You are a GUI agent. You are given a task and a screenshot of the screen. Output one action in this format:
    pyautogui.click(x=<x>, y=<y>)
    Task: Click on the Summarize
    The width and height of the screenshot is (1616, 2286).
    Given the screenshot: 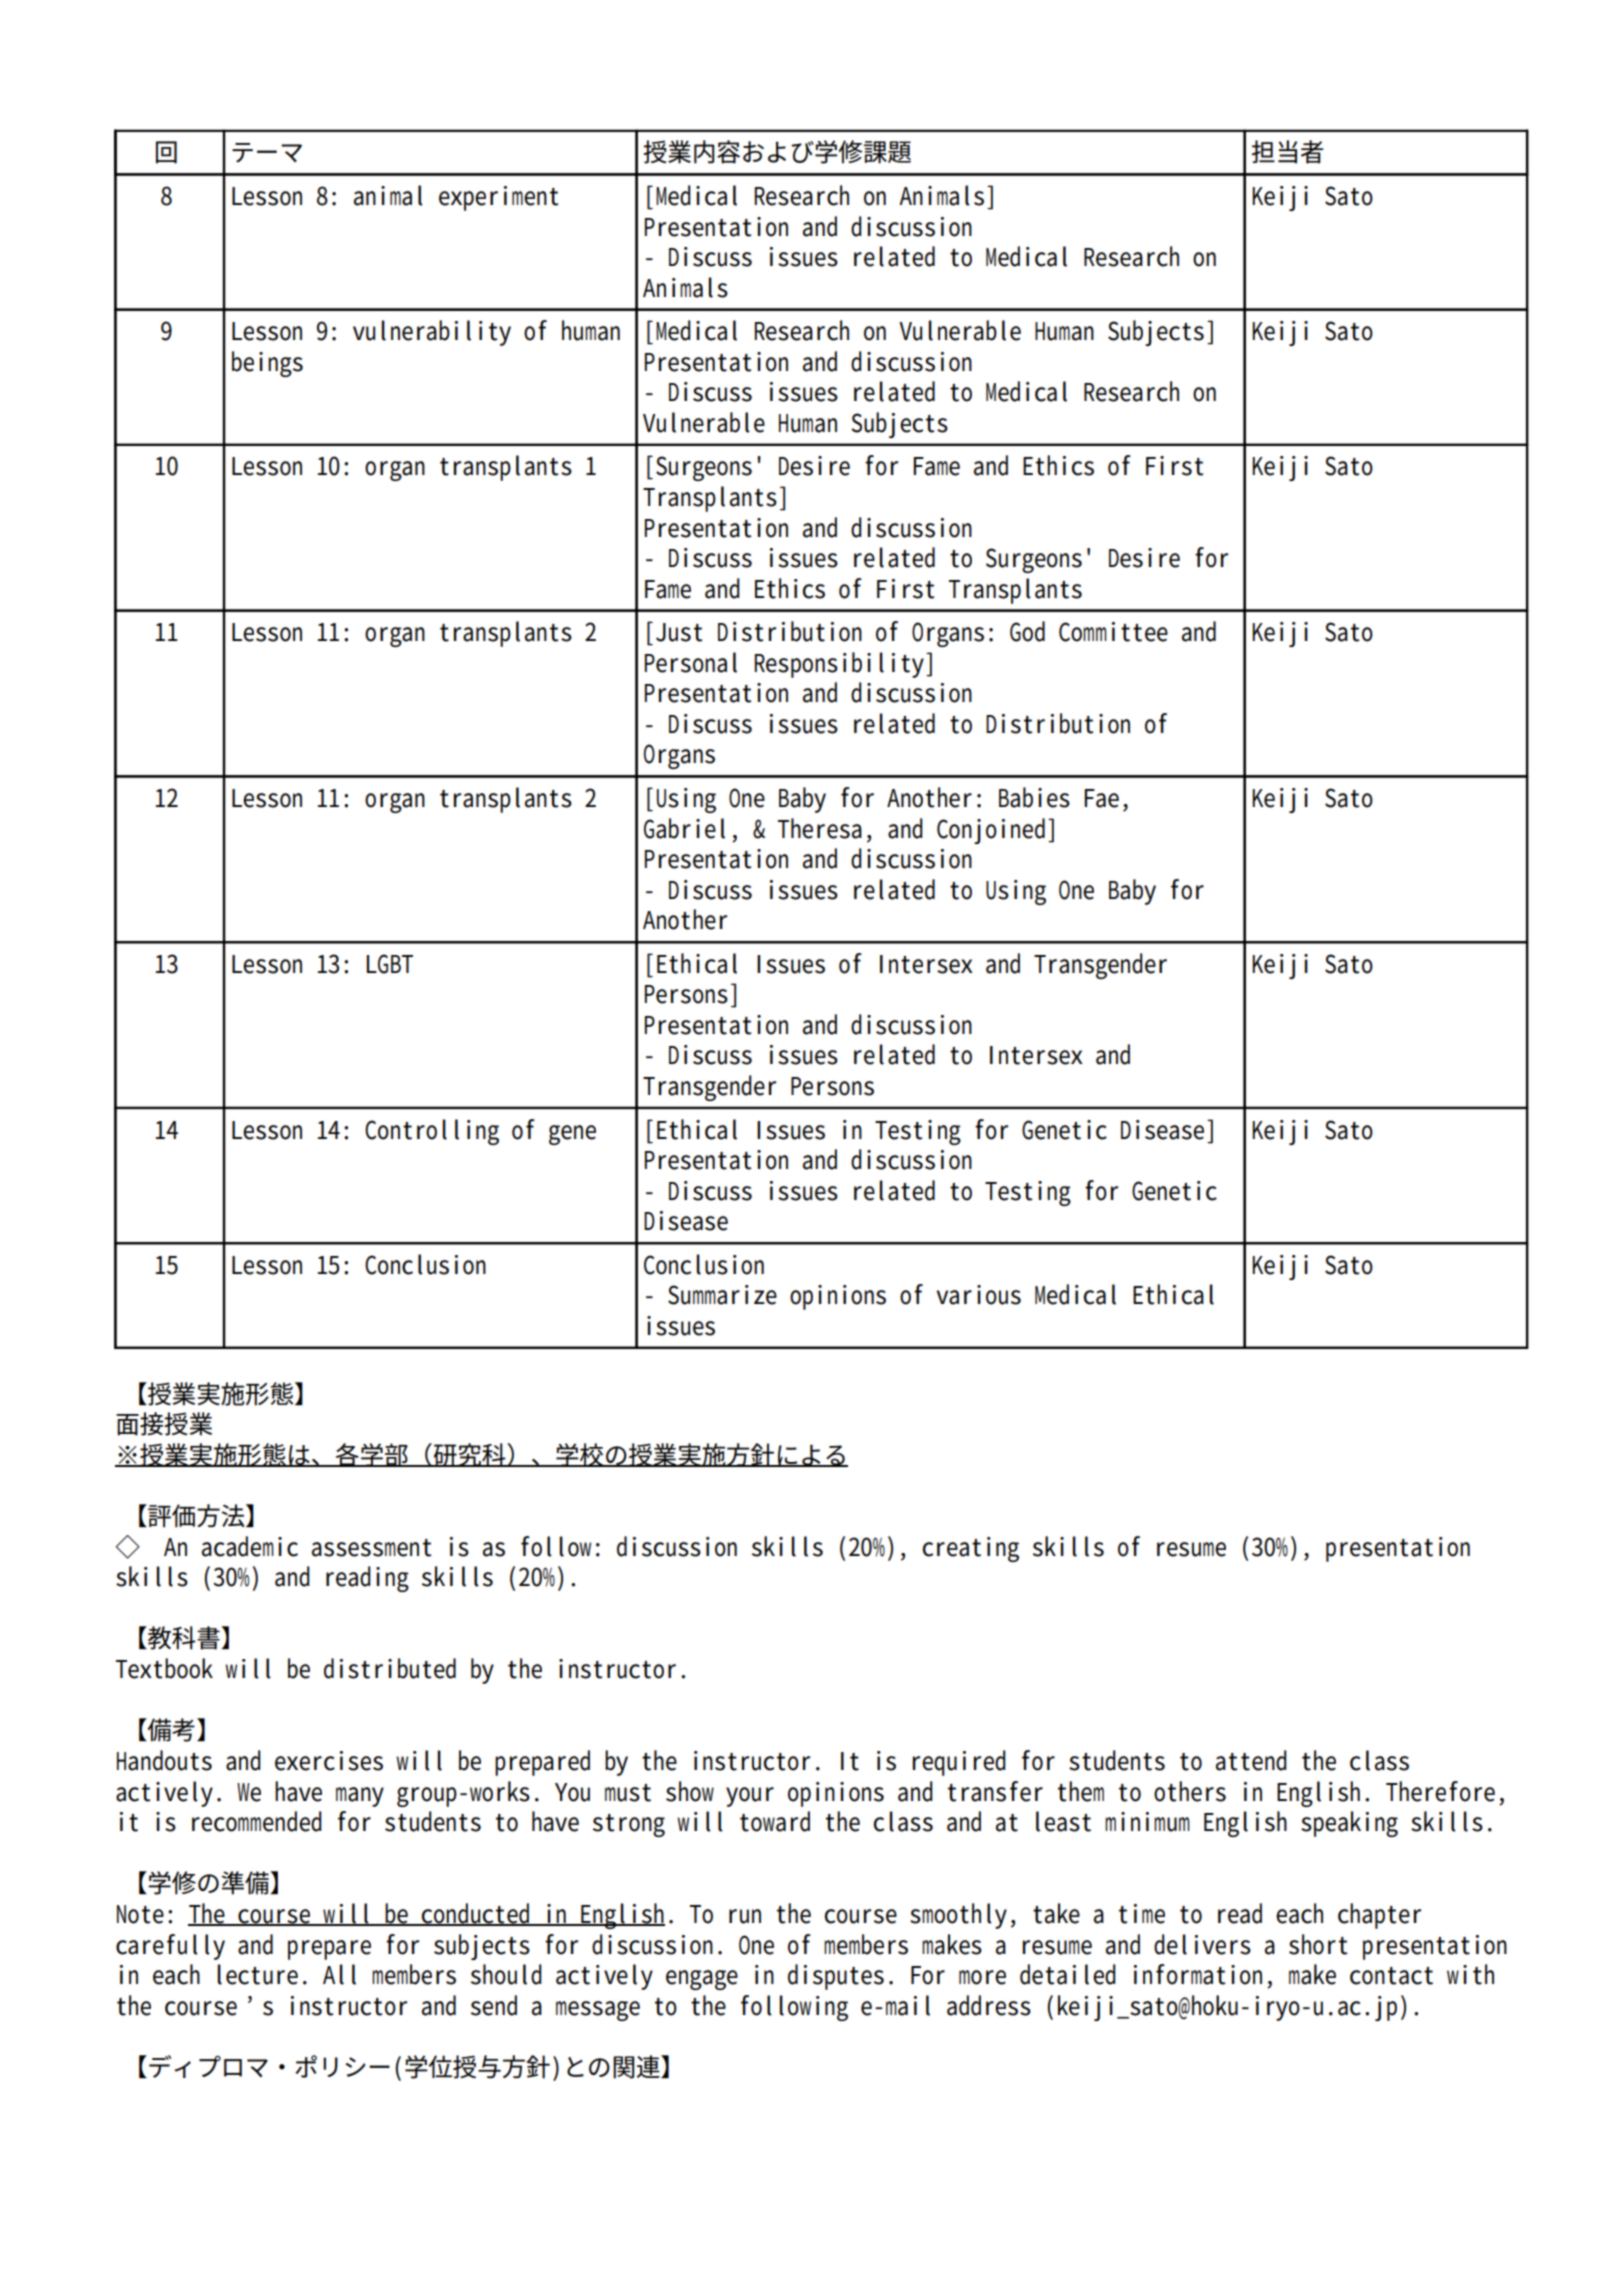 What is the action you would take?
    pyautogui.click(x=722, y=1295)
